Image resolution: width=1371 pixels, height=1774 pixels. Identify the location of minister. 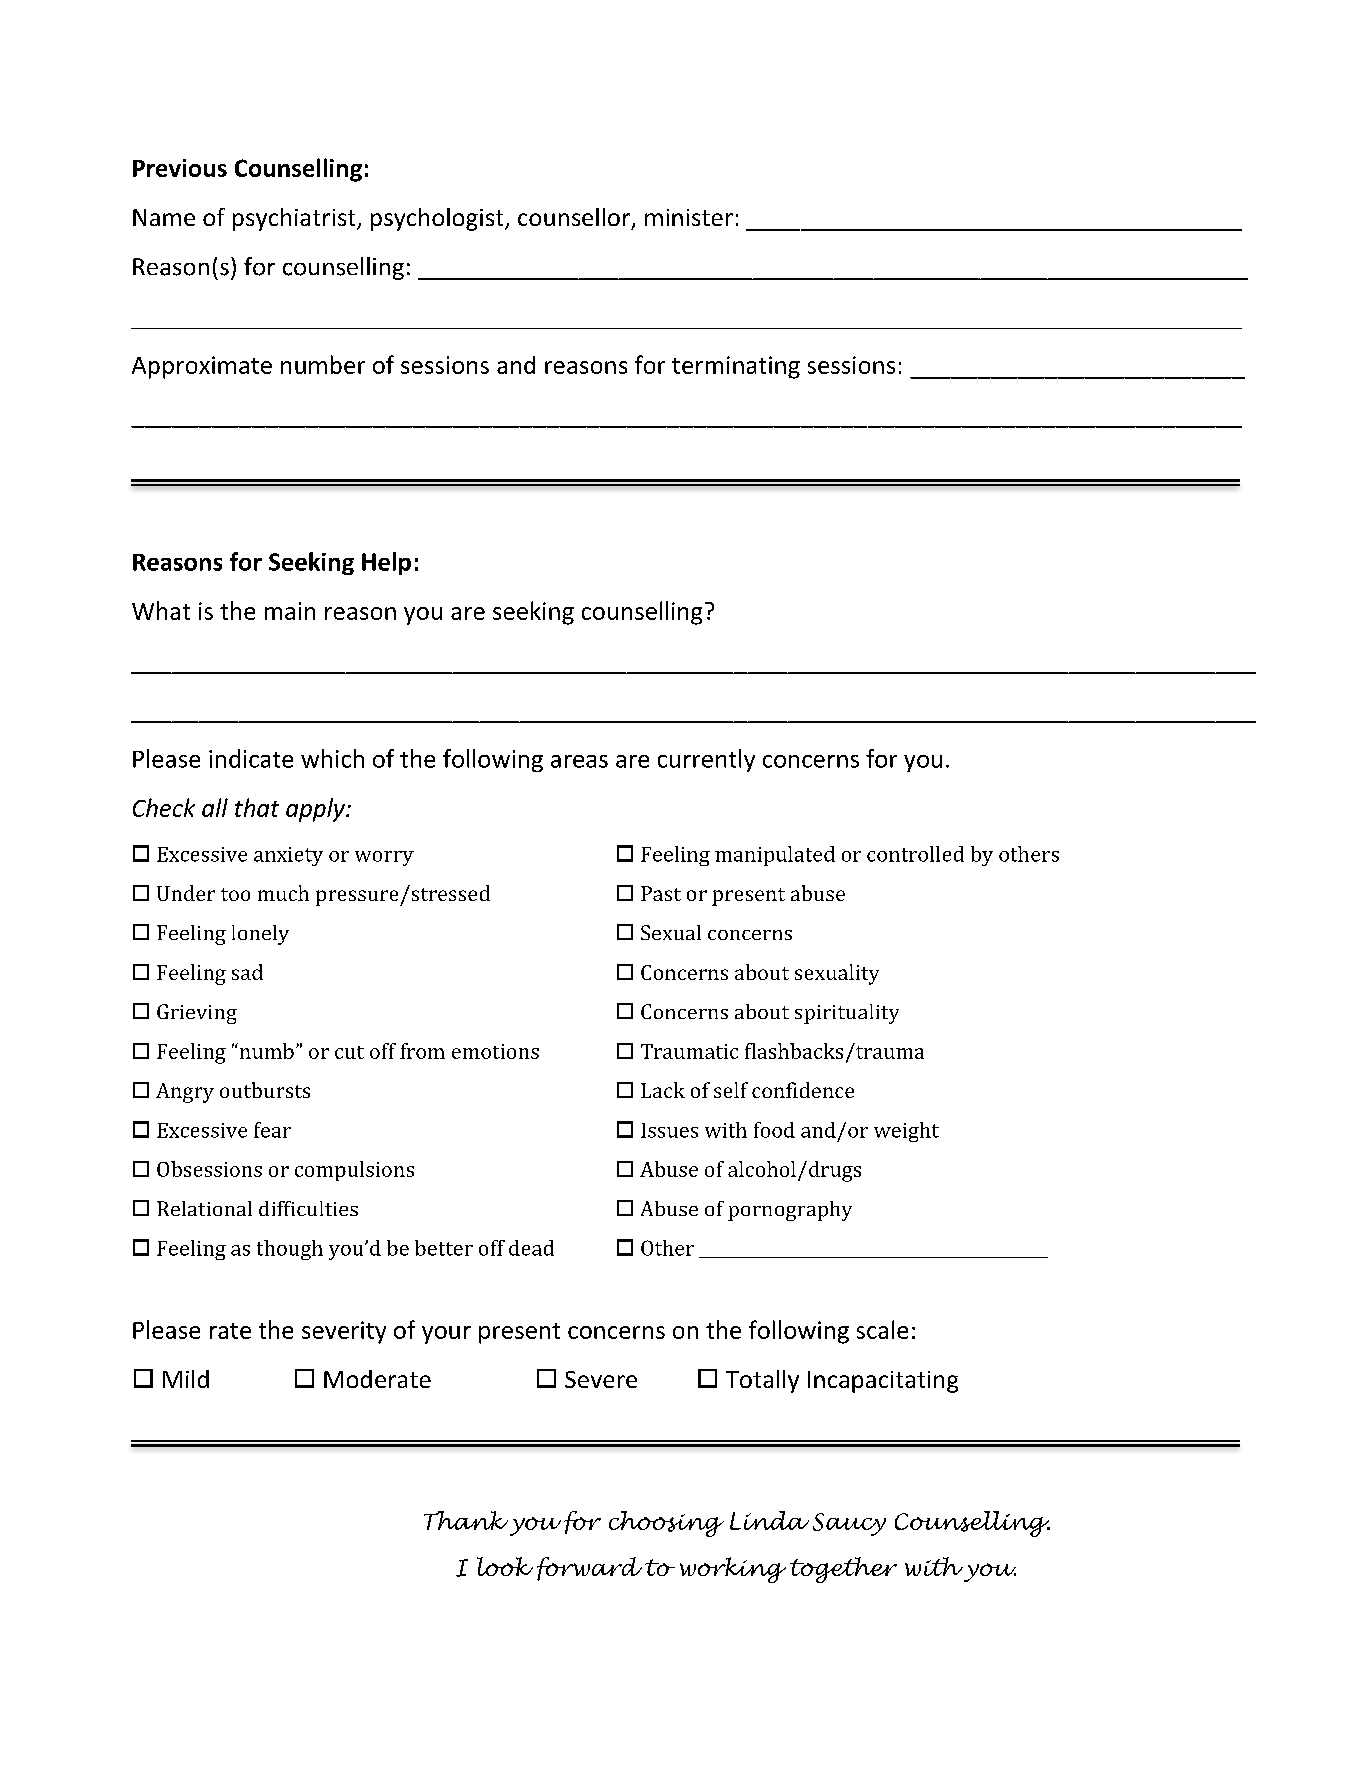
(689, 217).
